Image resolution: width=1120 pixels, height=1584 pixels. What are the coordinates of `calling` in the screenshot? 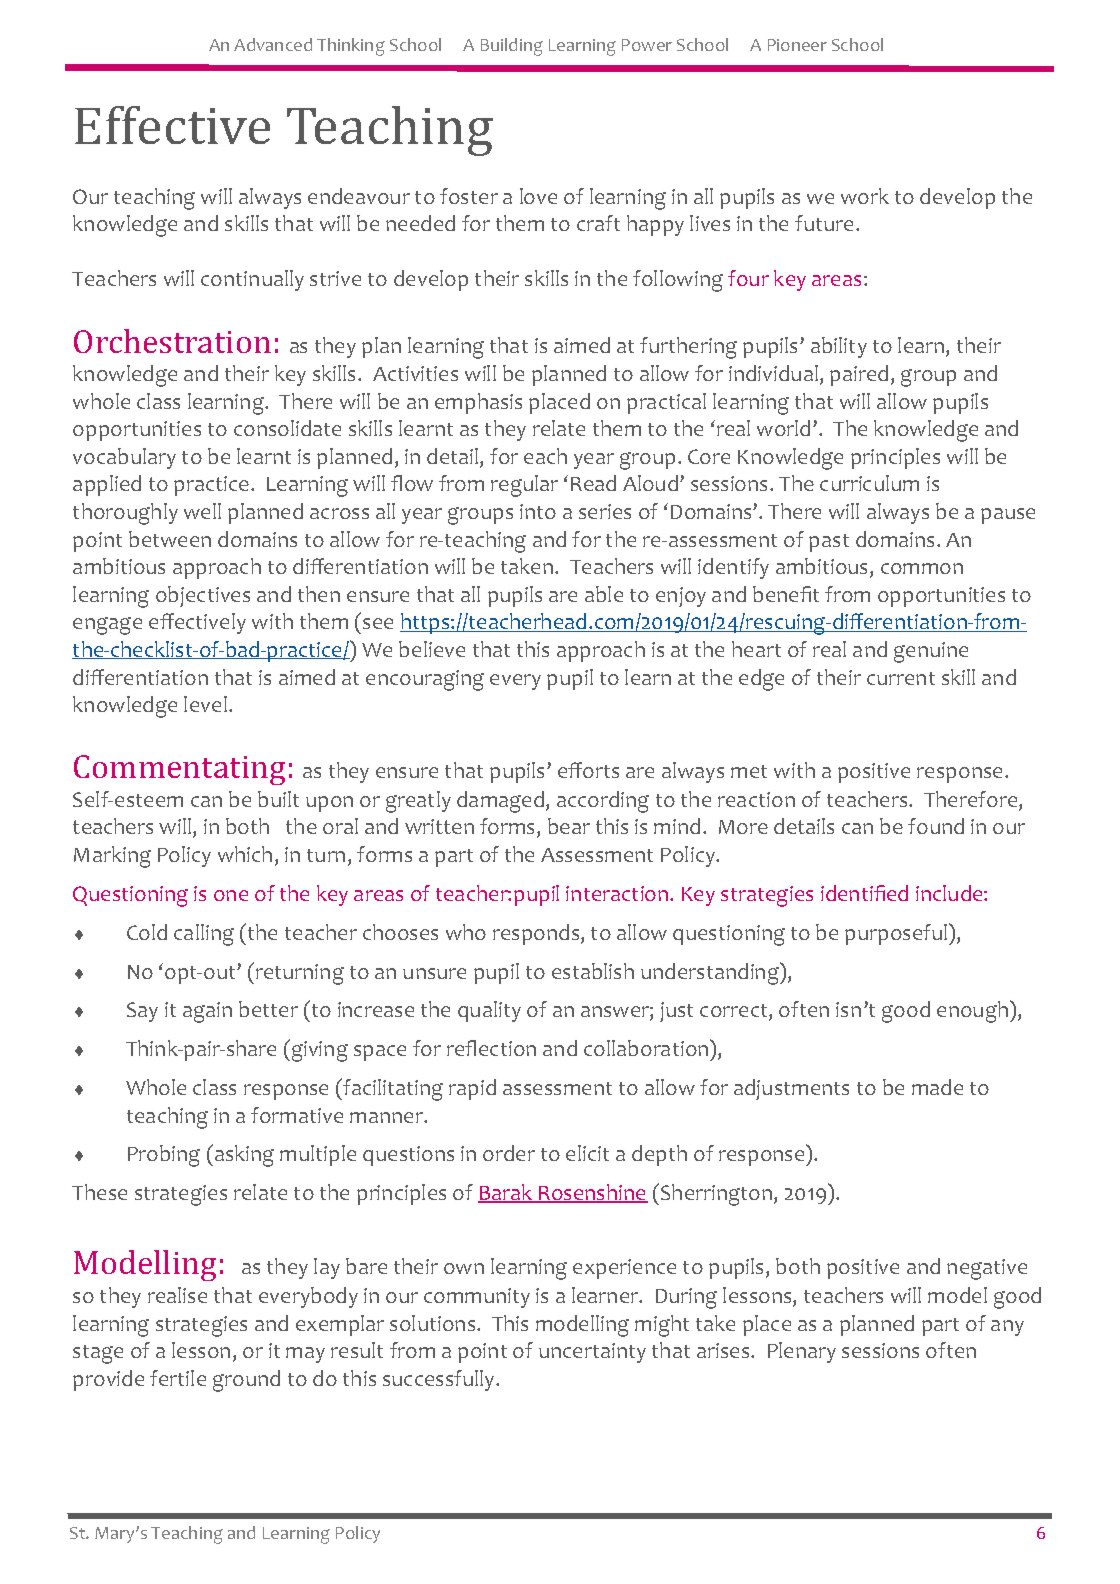 It's located at (204, 935).
